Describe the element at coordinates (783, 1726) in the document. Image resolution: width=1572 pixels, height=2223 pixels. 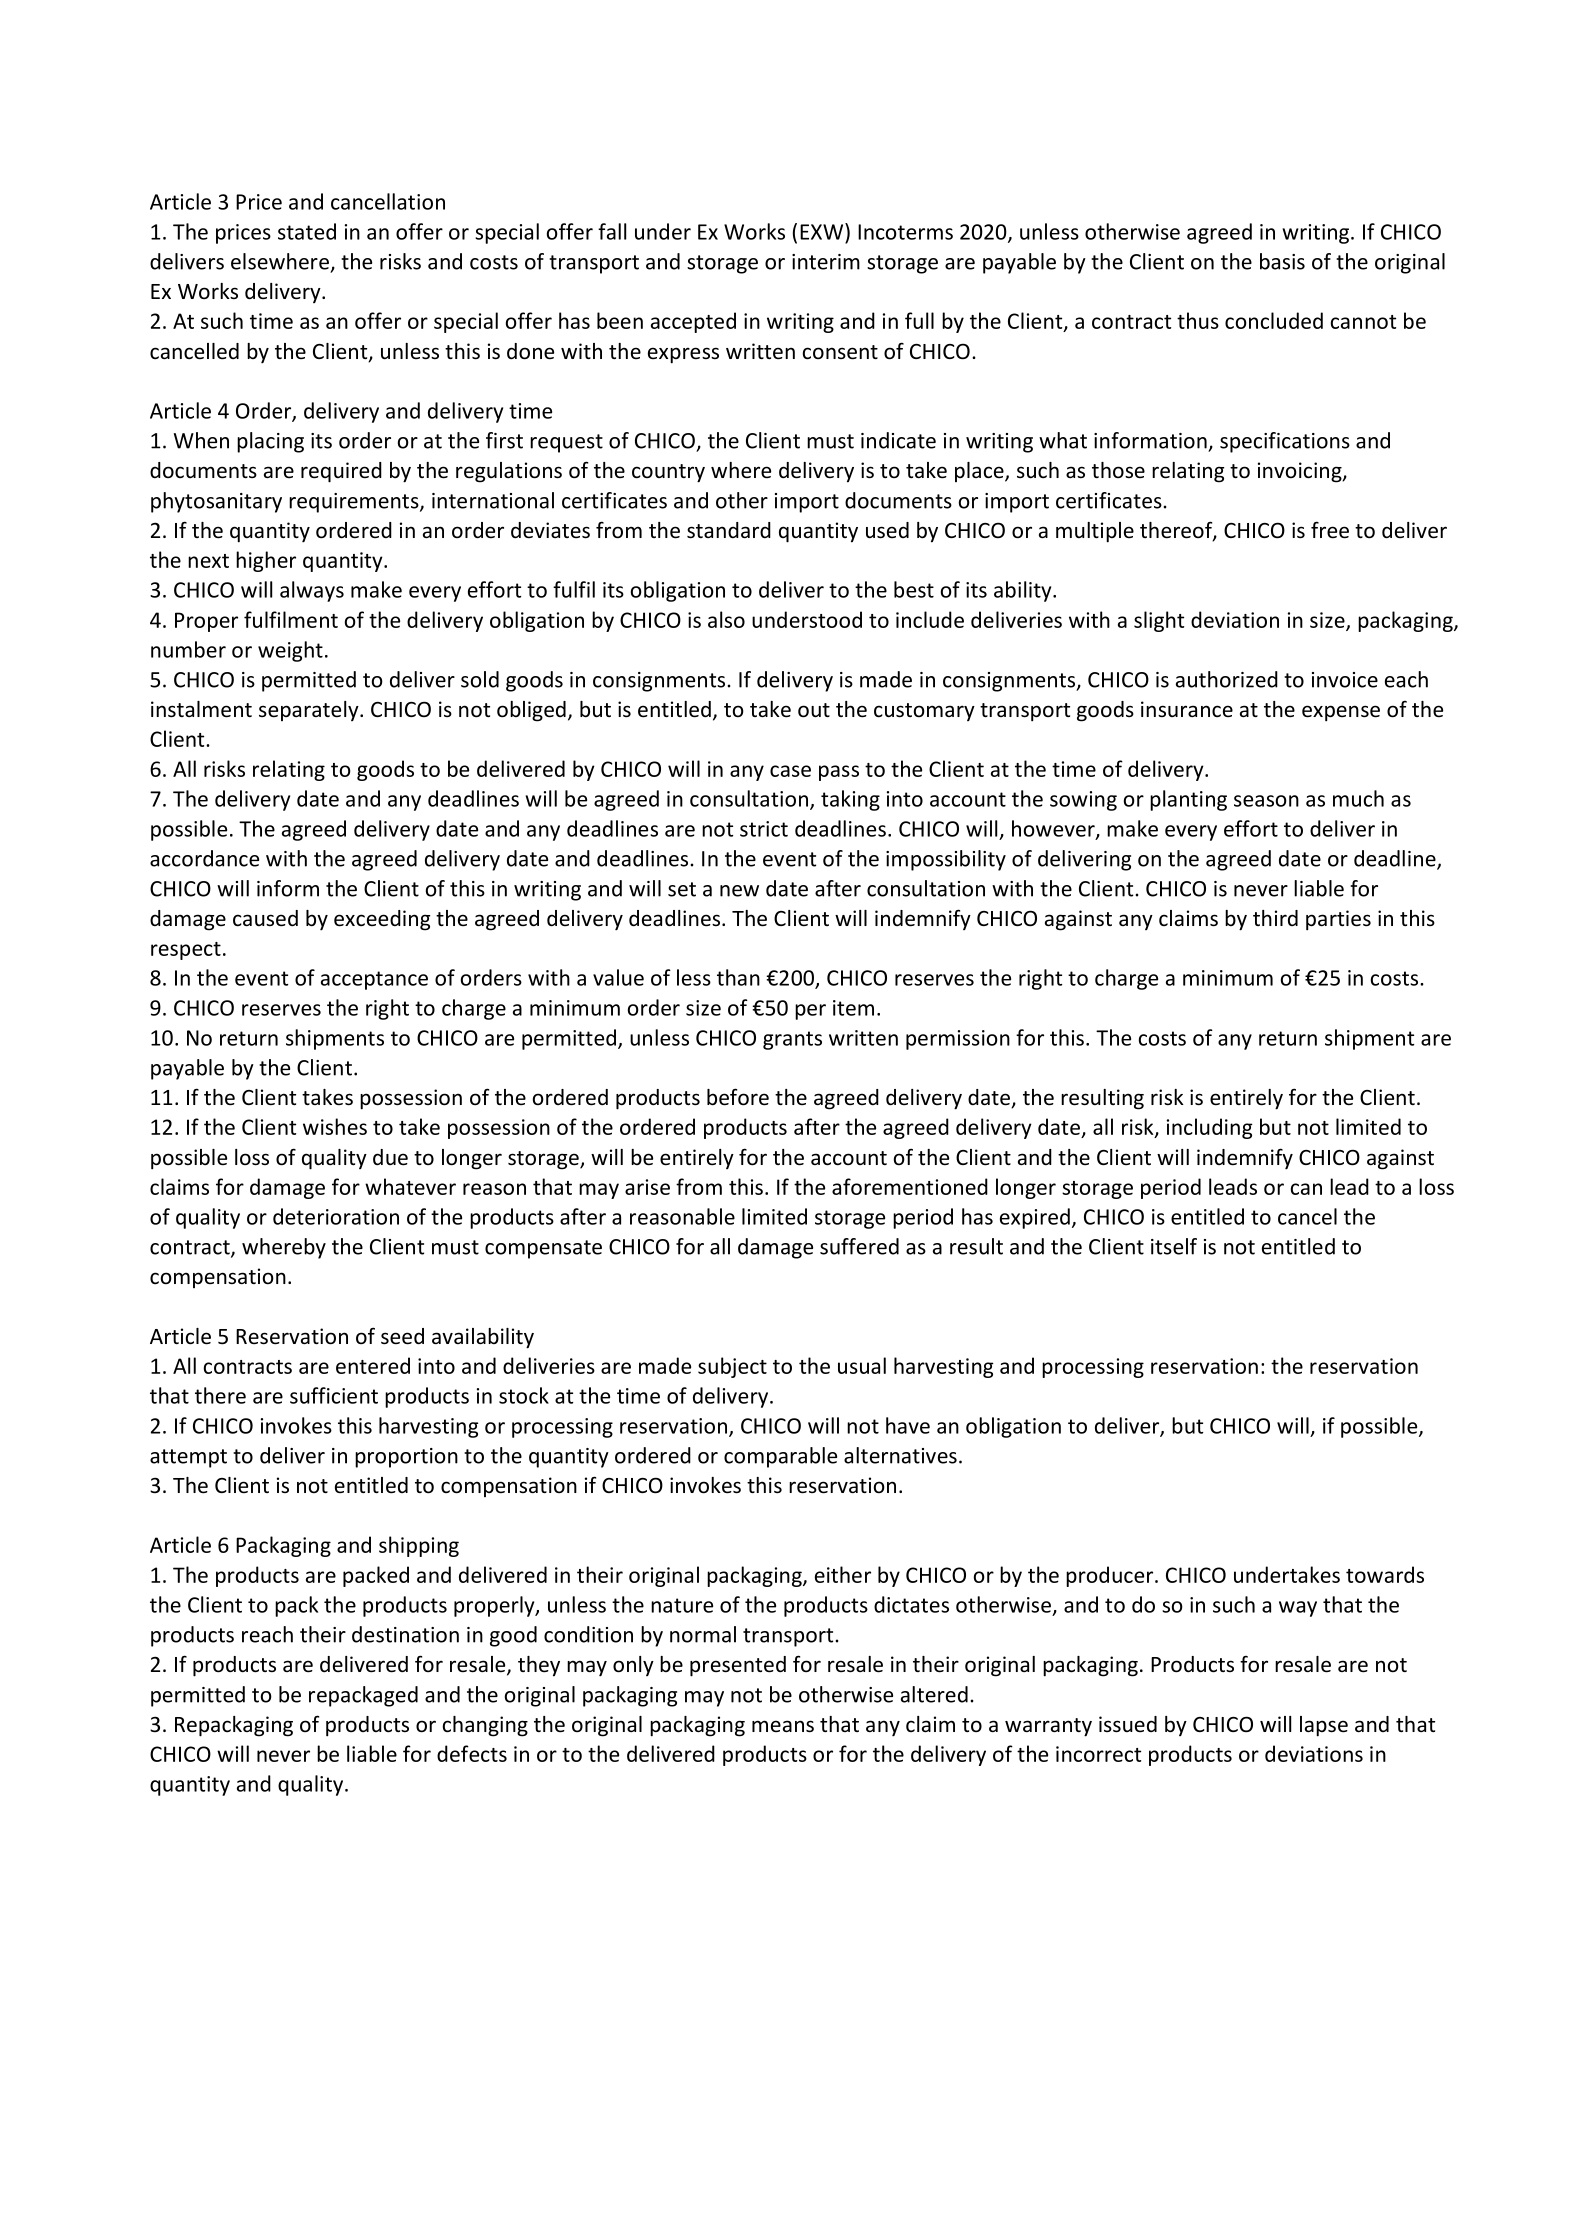
I see `means` at that location.
